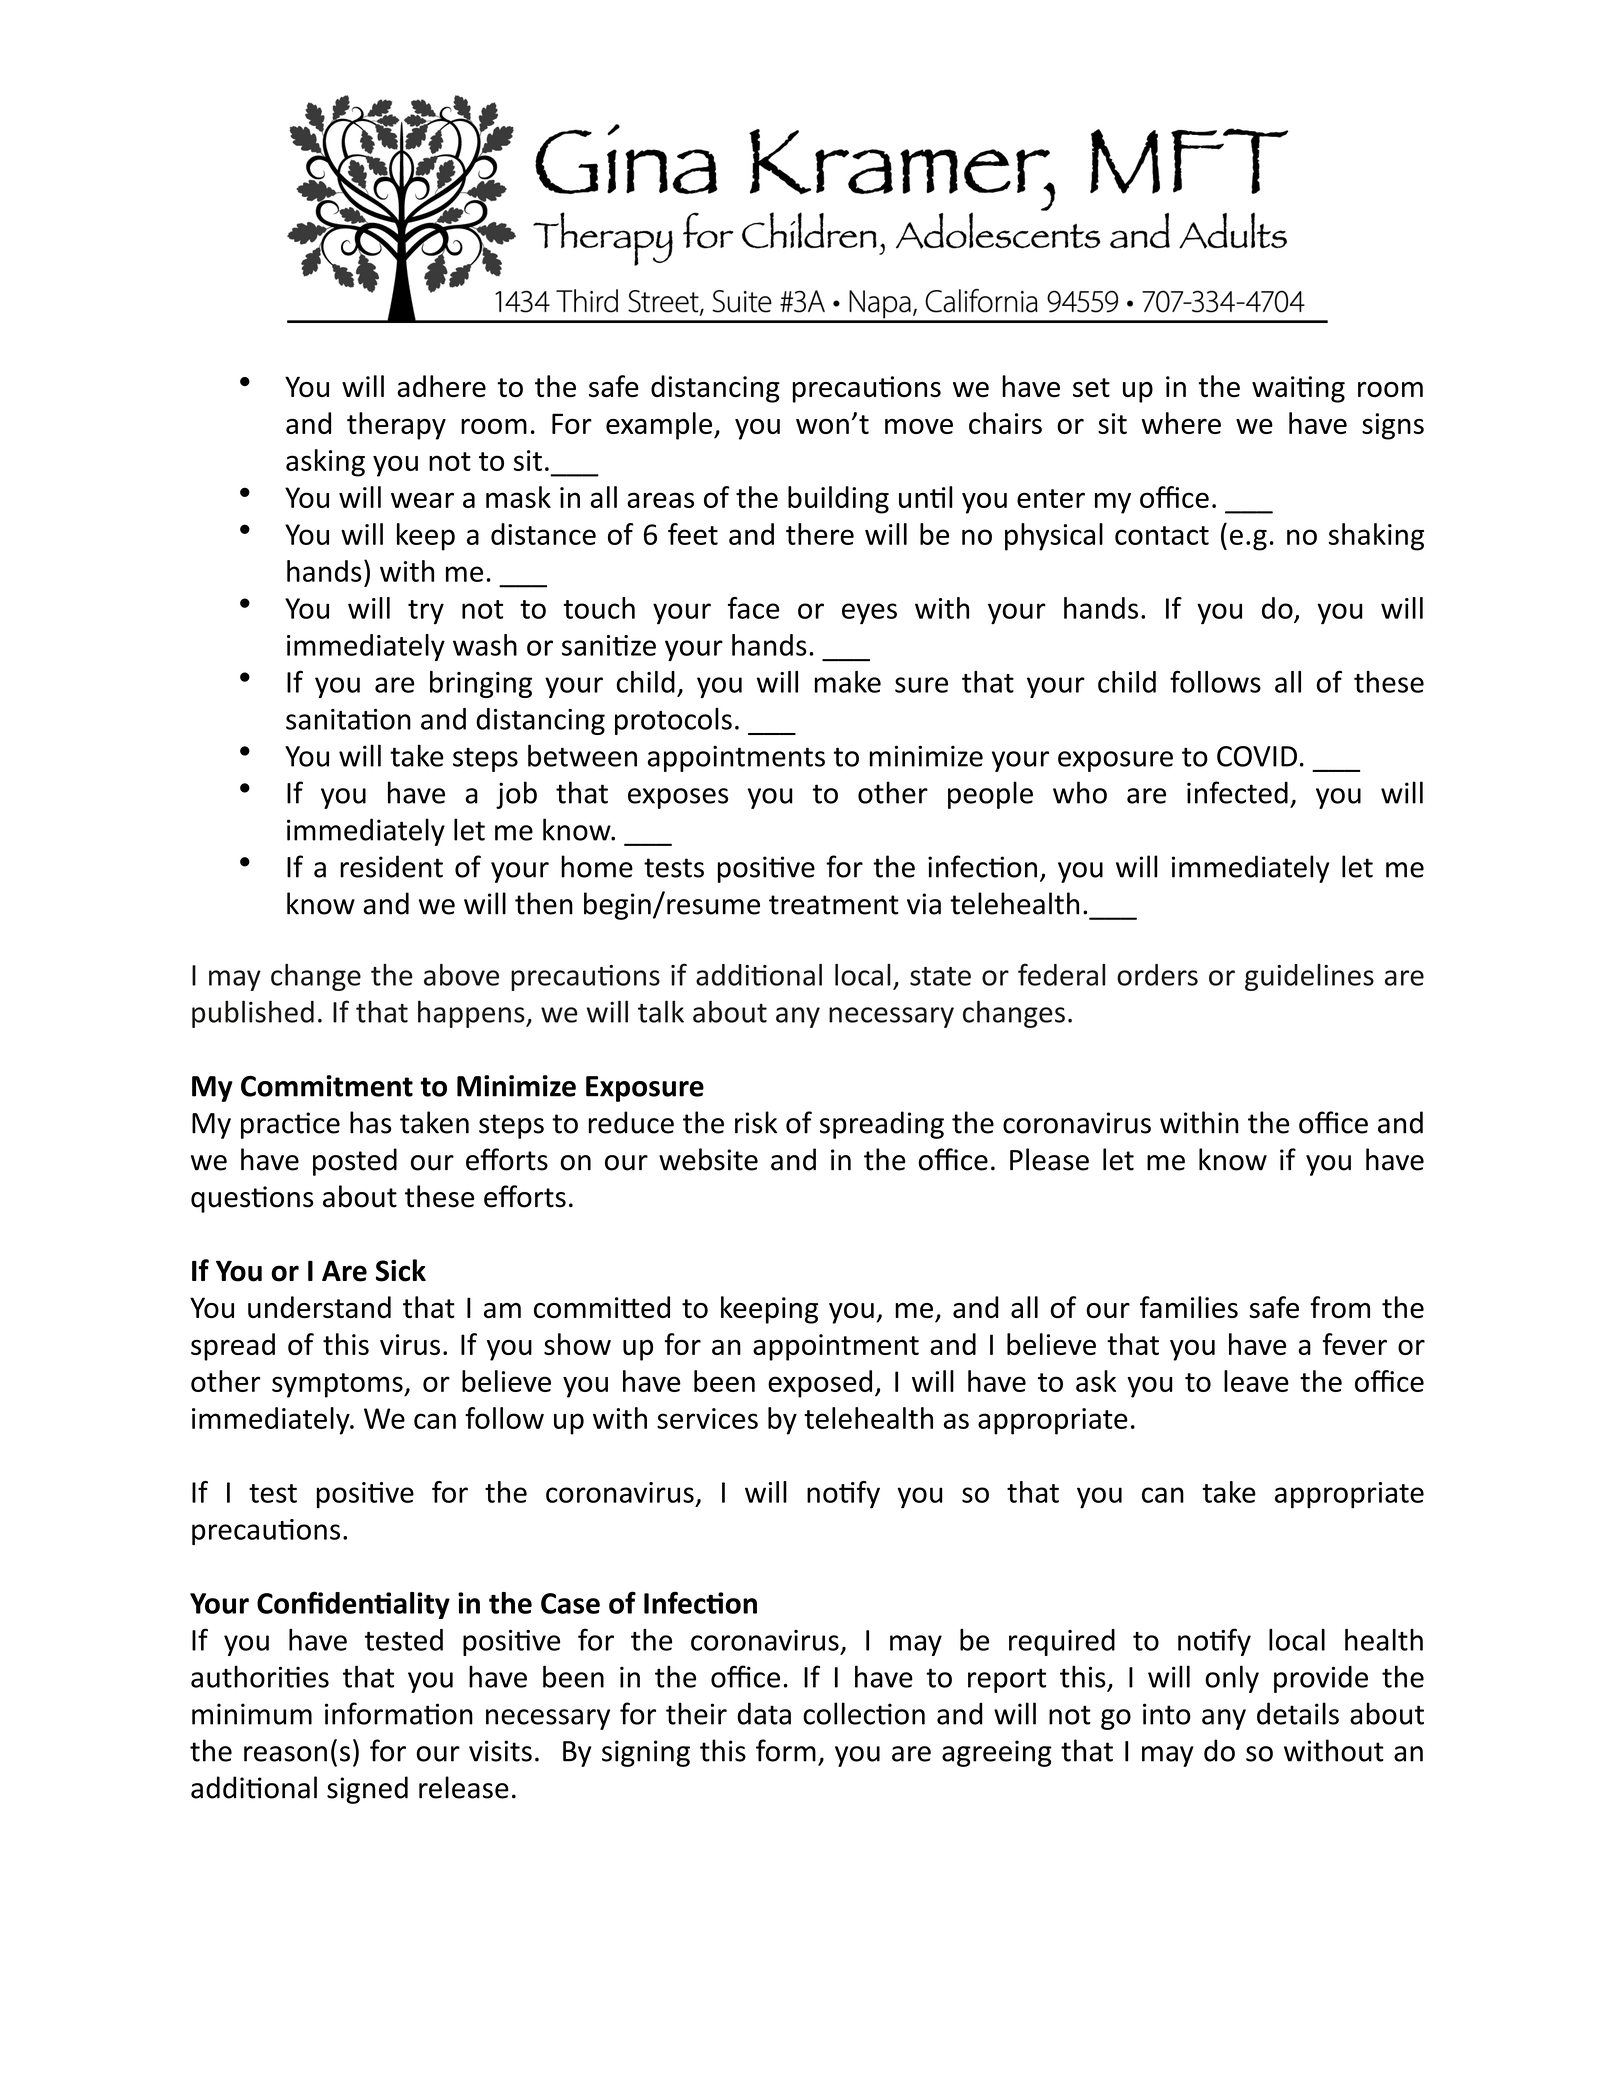 The height and width of the document is (2090, 1615). I want to click on signed, so click(367, 1790).
